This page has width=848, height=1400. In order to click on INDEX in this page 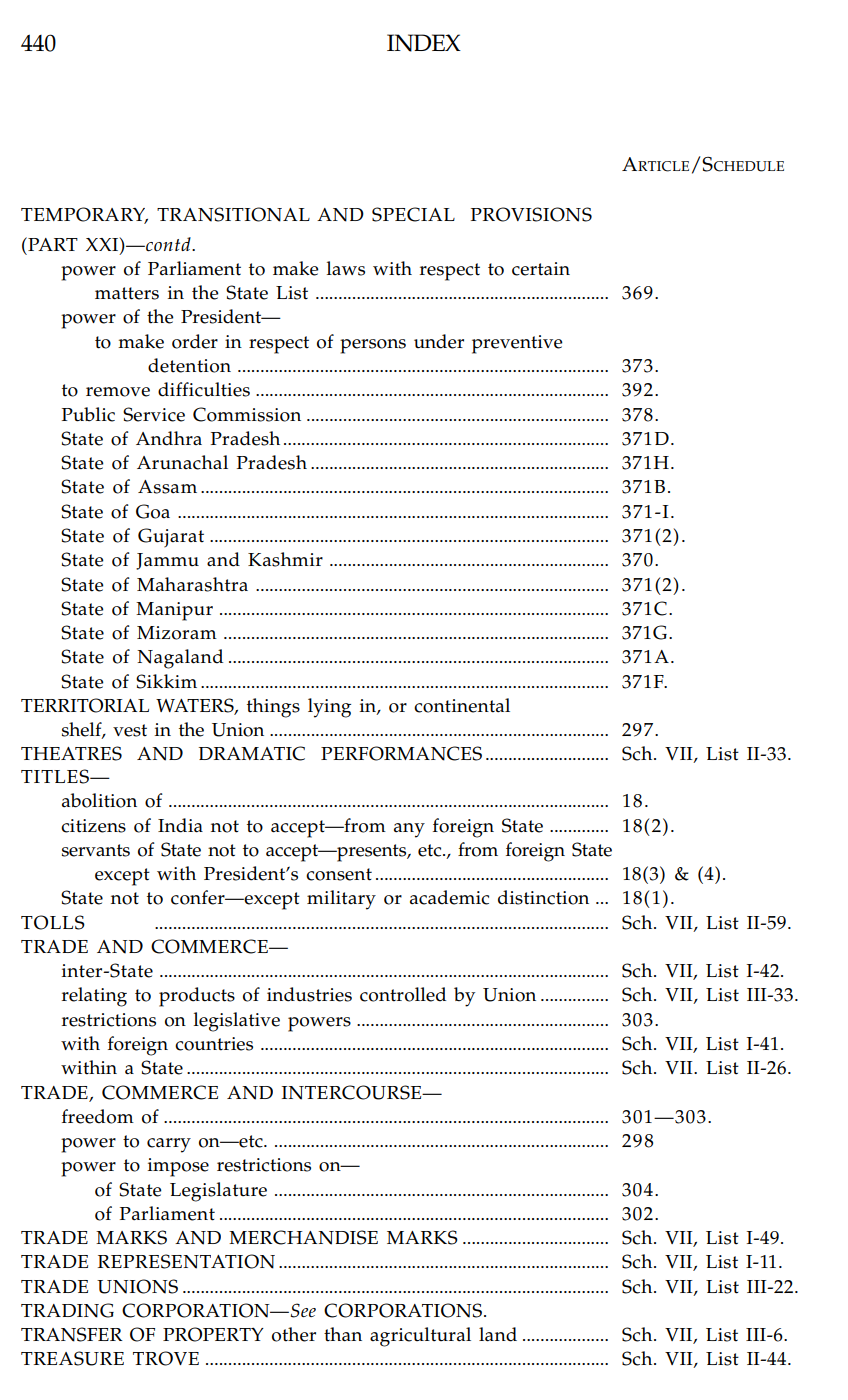, I will do `click(424, 43)`.
